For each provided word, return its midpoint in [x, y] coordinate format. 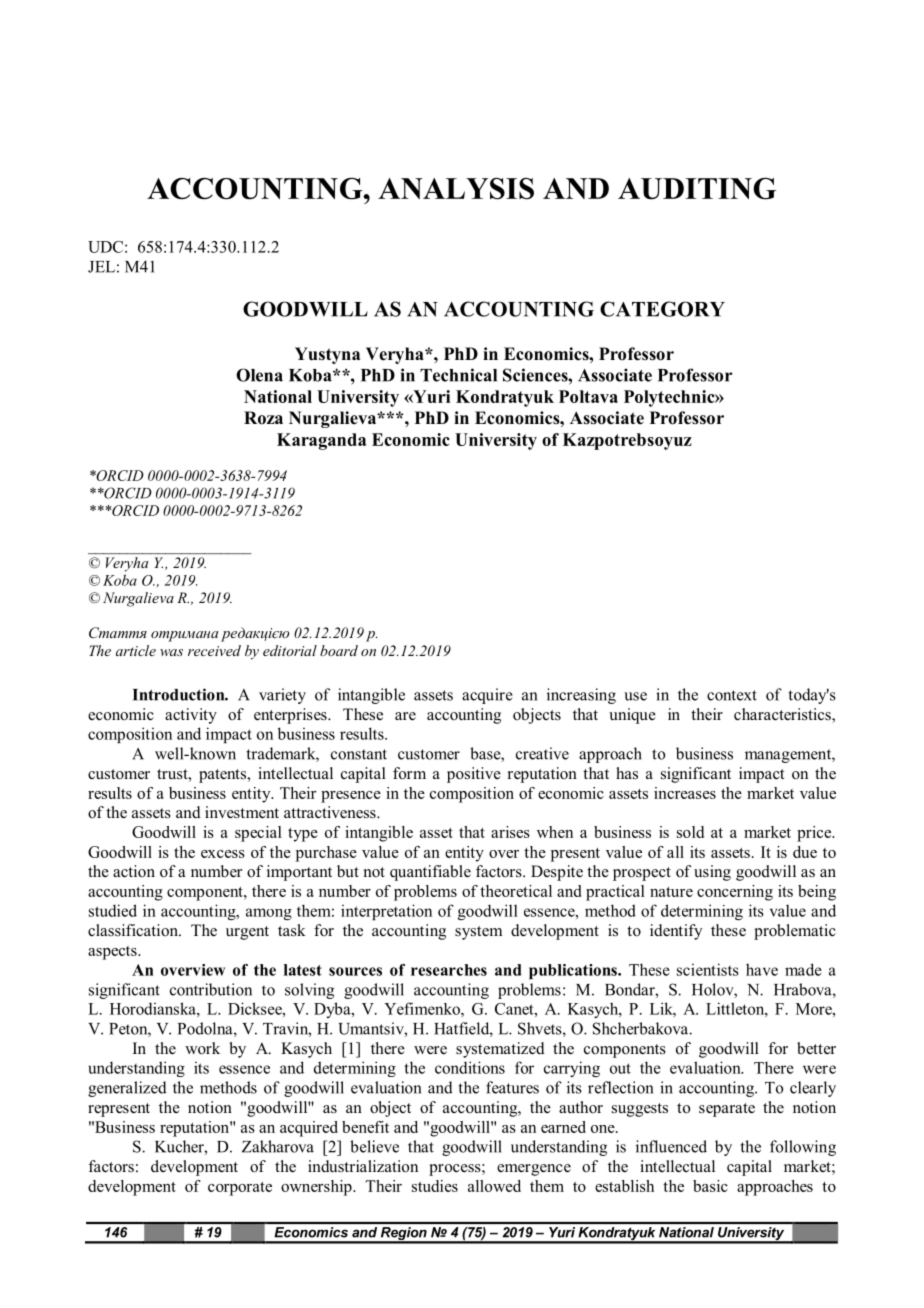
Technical [458, 375]
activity [191, 716]
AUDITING [697, 188]
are [405, 716]
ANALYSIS [456, 189]
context [732, 695]
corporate [240, 1189]
